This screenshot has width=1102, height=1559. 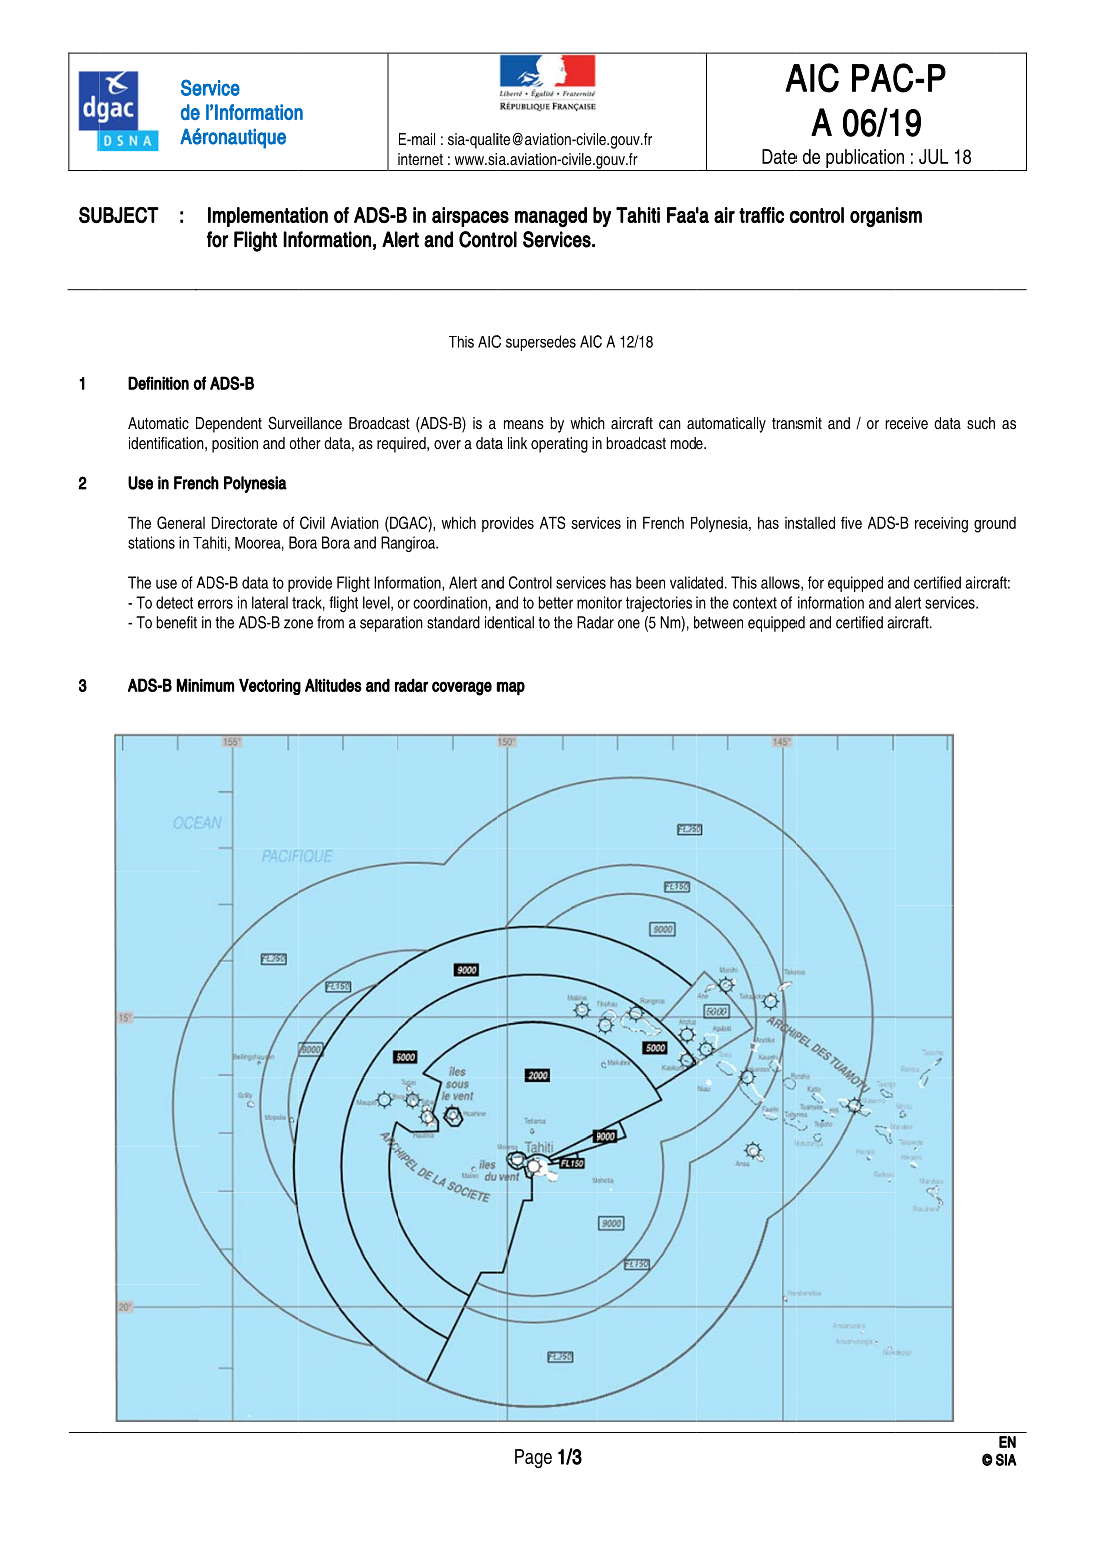 I want to click on Directorate, so click(x=244, y=522).
